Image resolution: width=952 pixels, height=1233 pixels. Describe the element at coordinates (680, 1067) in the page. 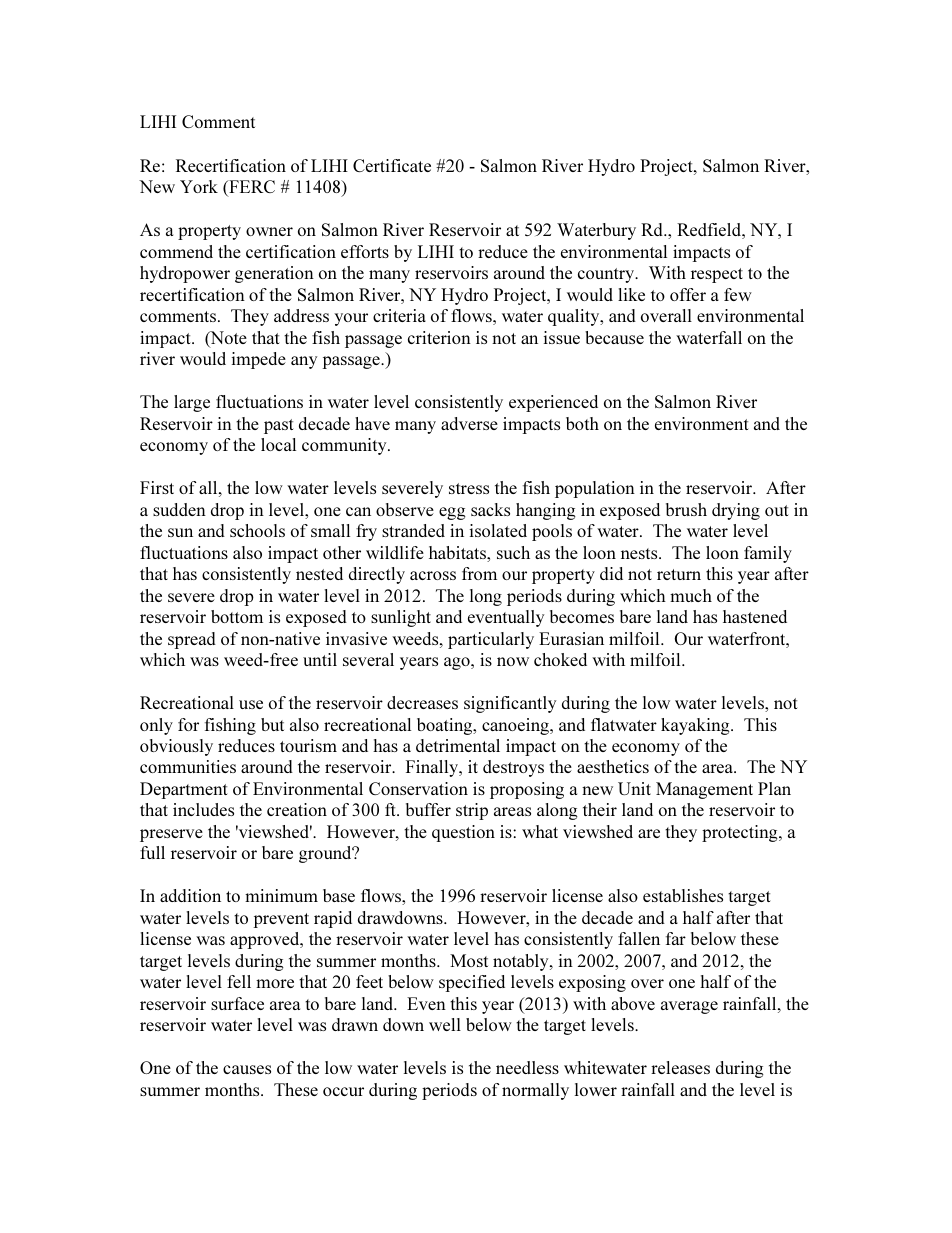

I see `releases` at that location.
